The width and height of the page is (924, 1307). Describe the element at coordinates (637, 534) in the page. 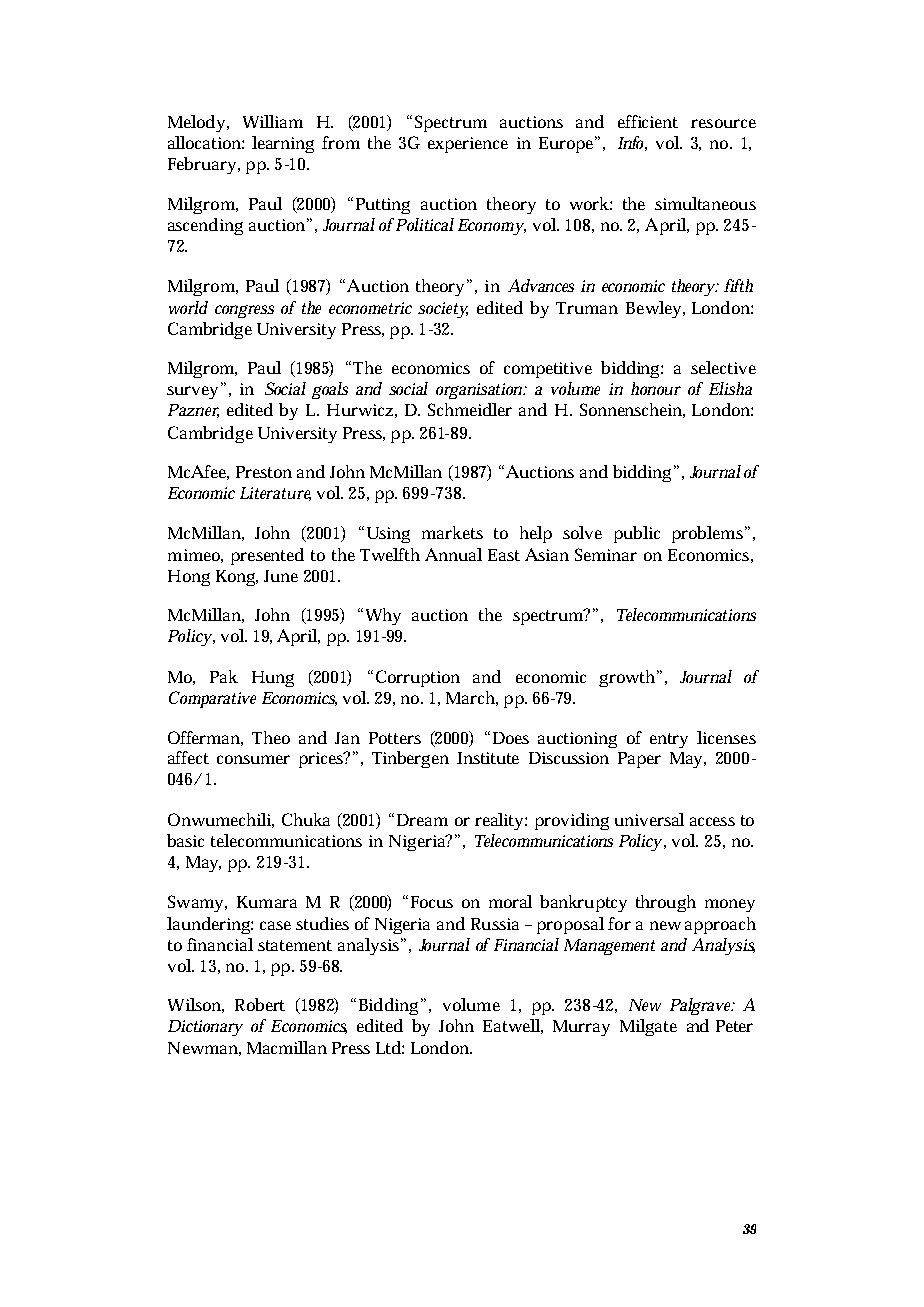

I see `public` at that location.
